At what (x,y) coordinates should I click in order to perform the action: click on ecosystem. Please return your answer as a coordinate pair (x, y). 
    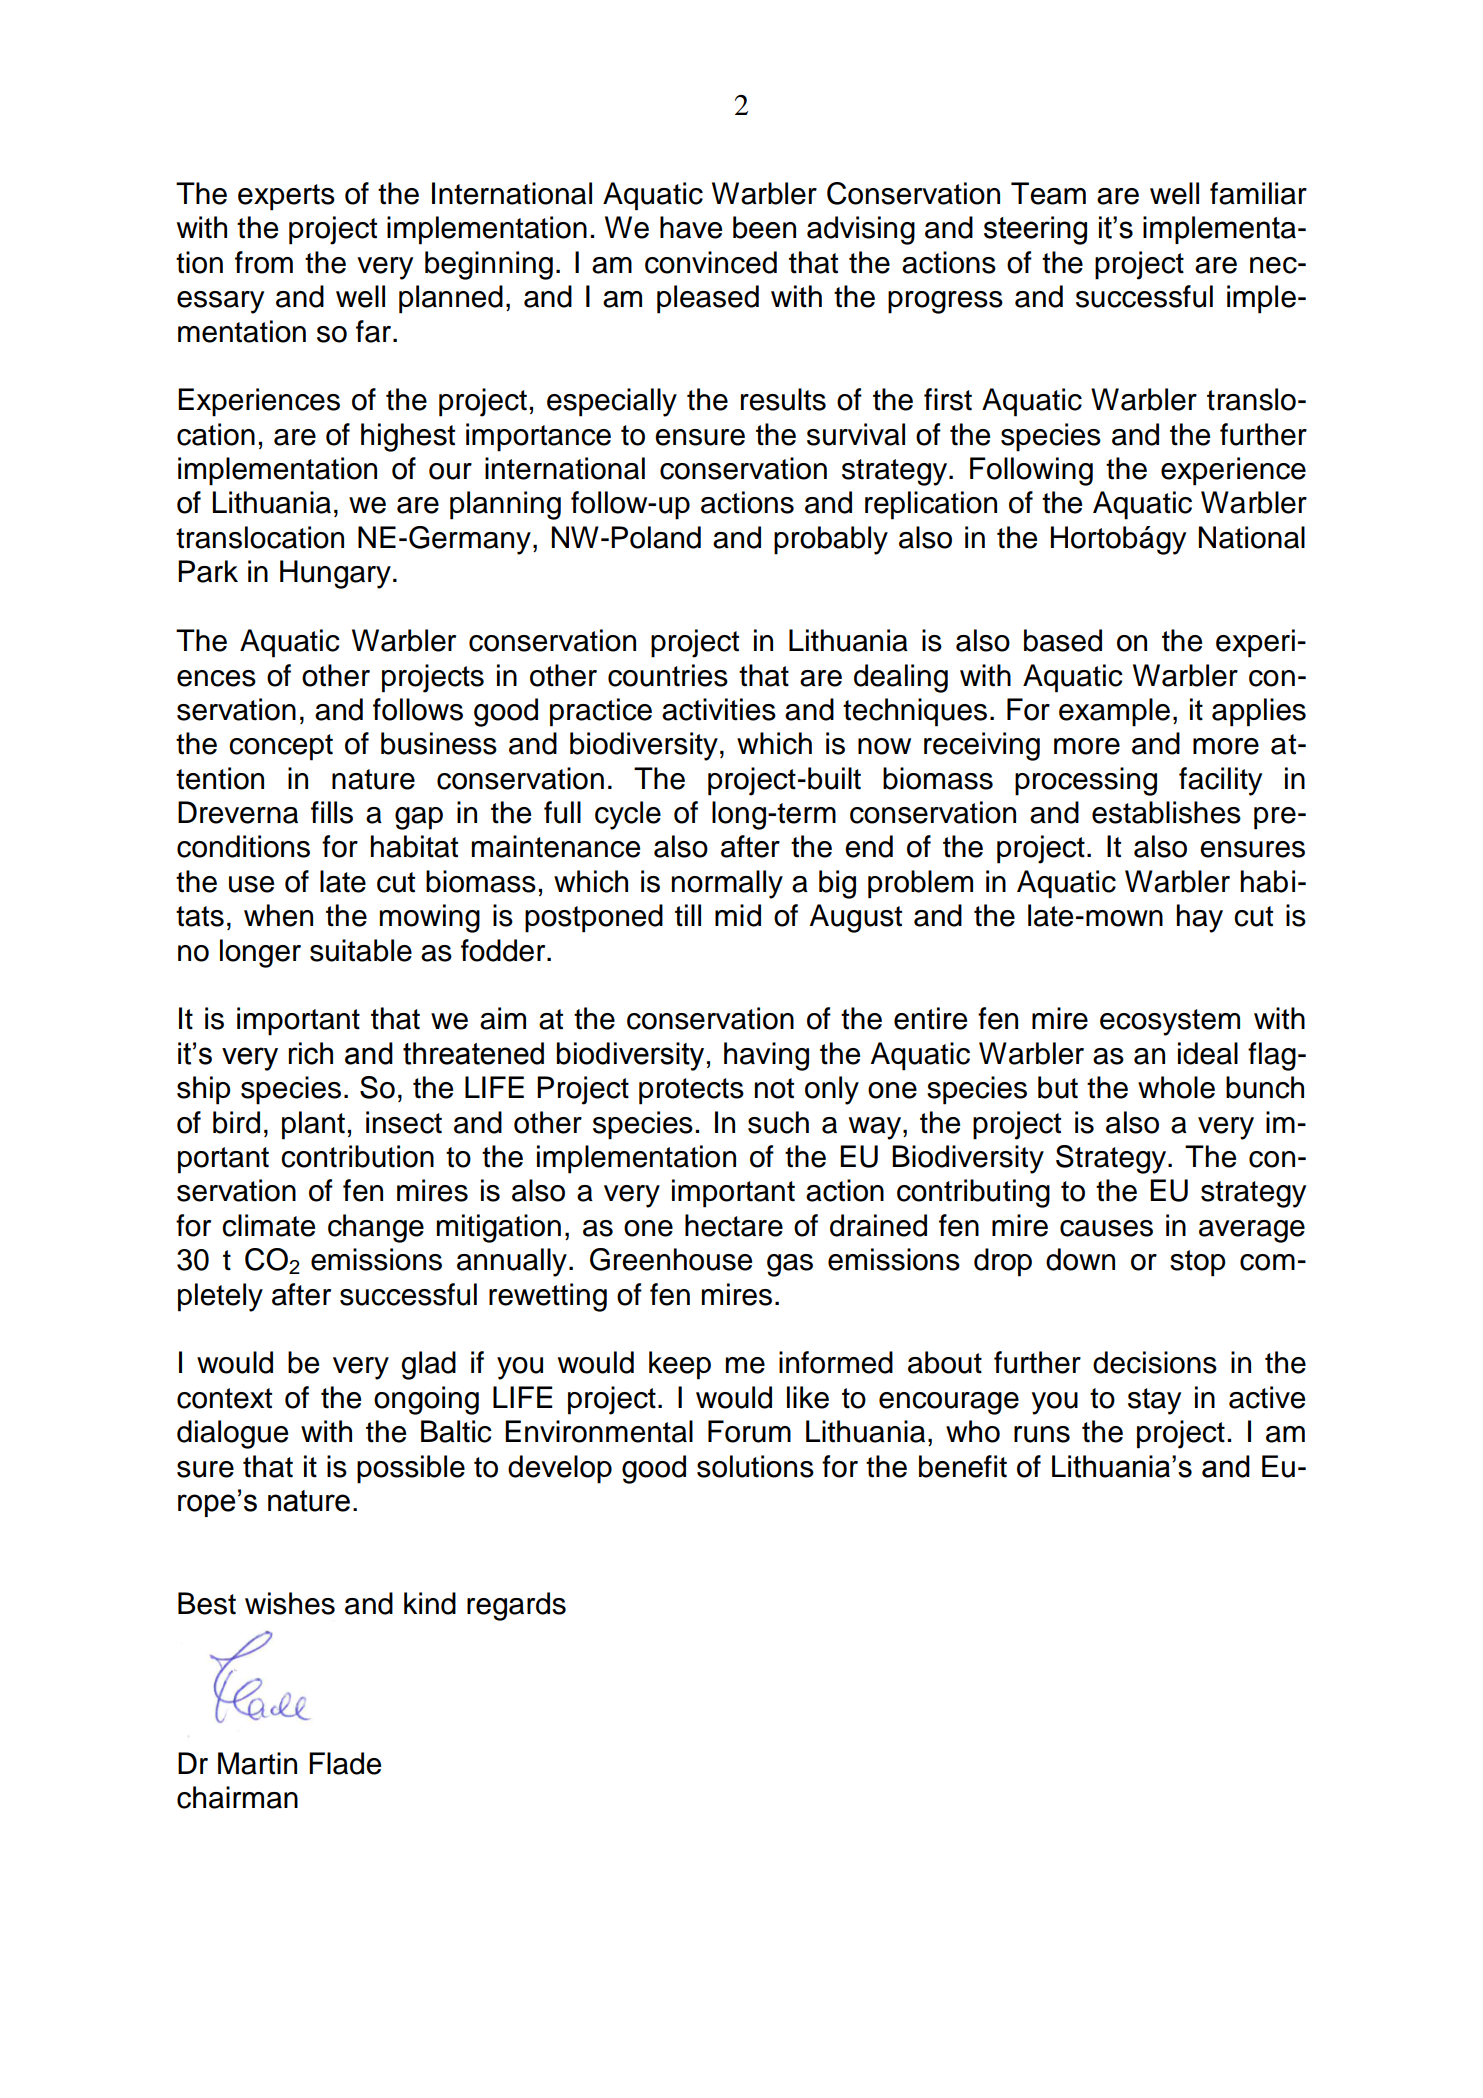
    Looking at the image, I should click on (1170, 1022).
